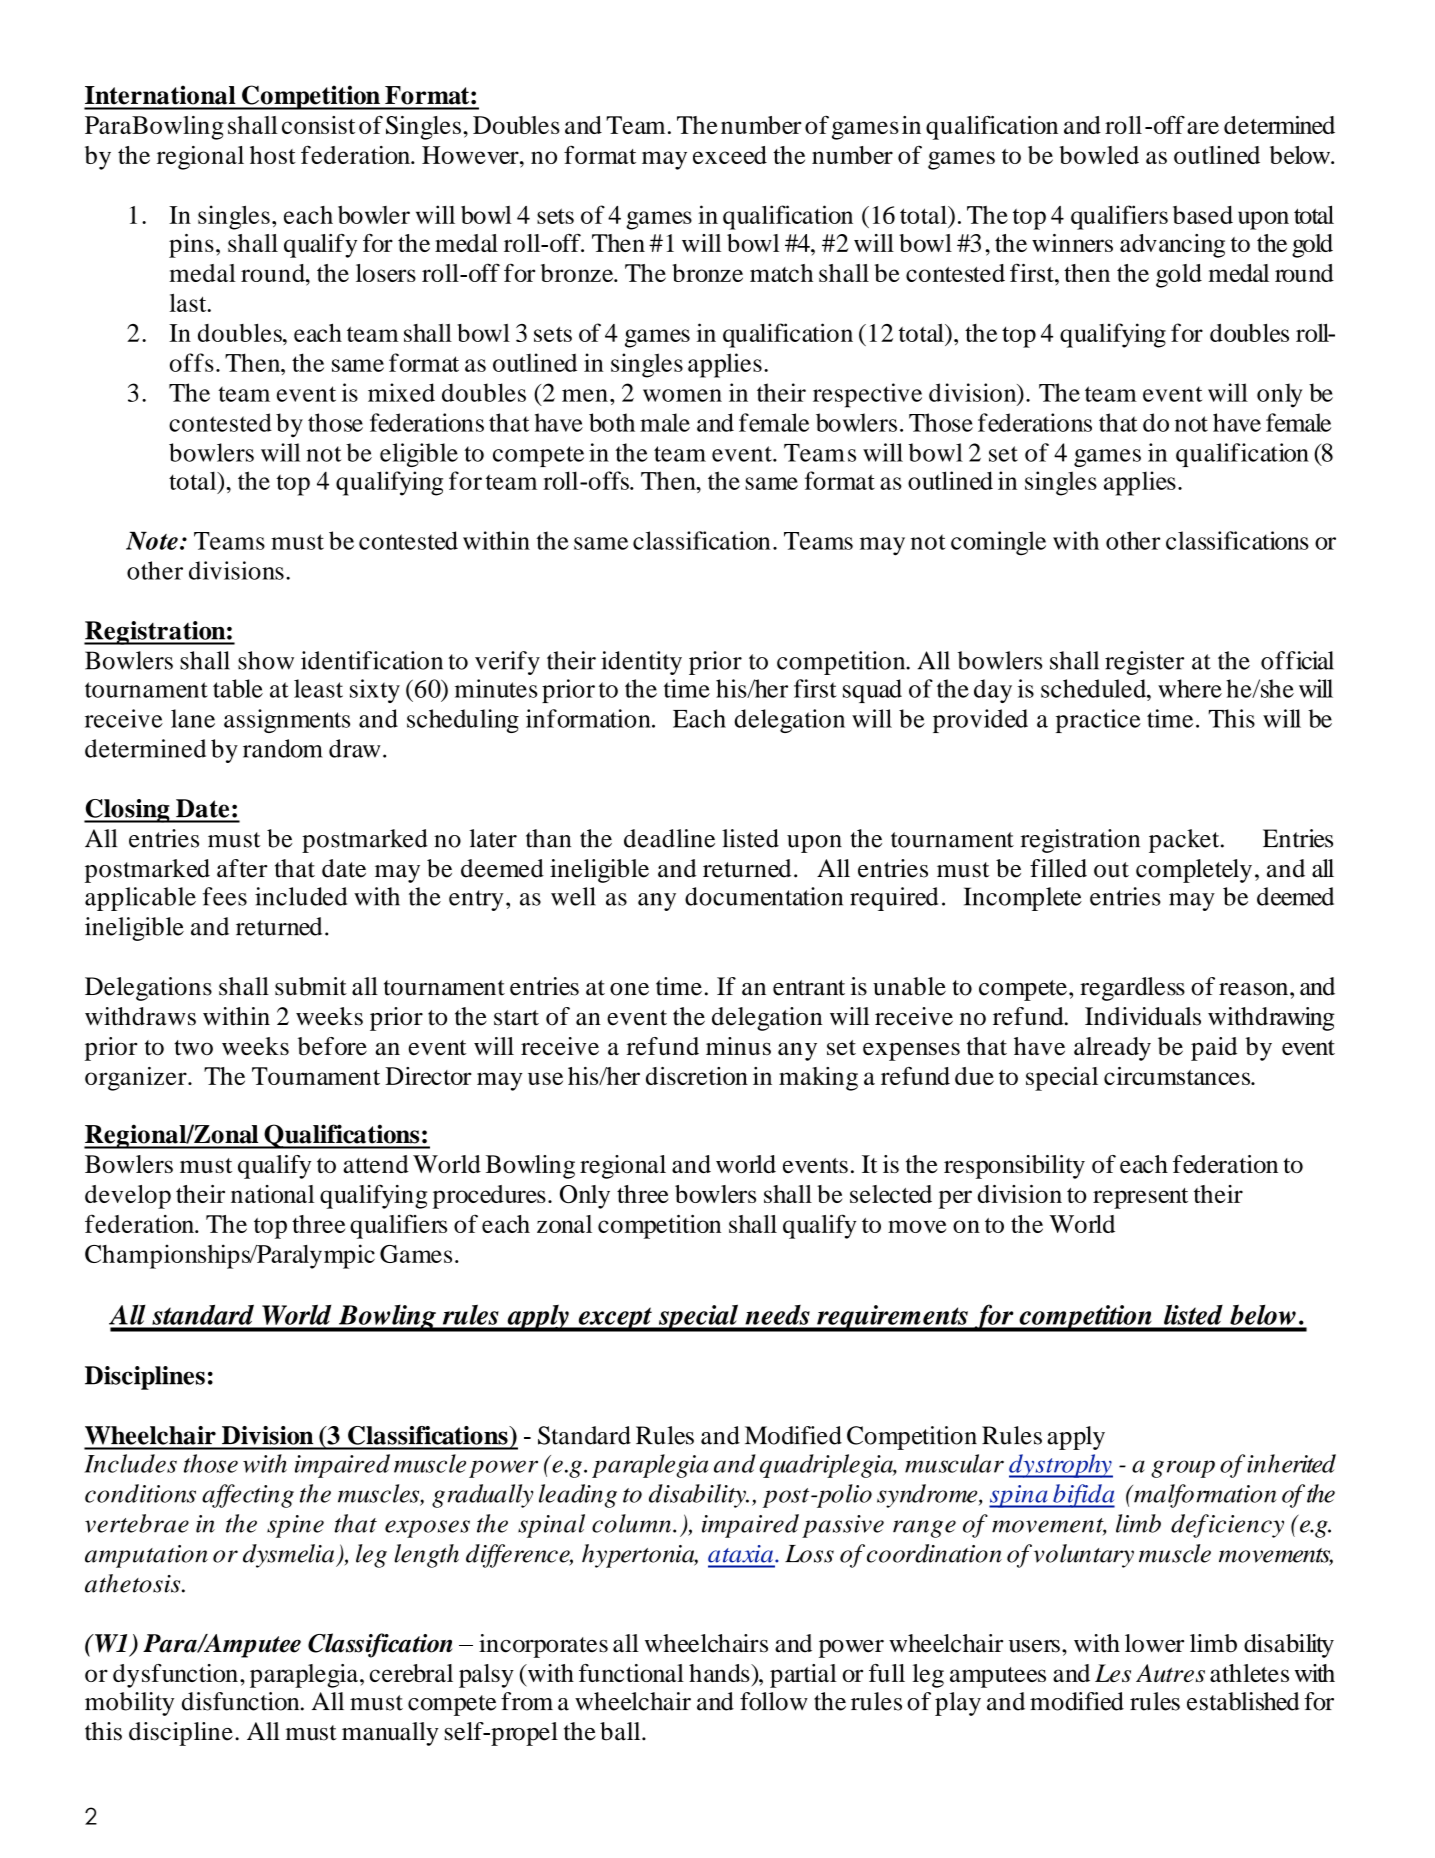 The width and height of the image is (1435, 1858). Describe the element at coordinates (266, 660) in the image. I see `show` at that location.
